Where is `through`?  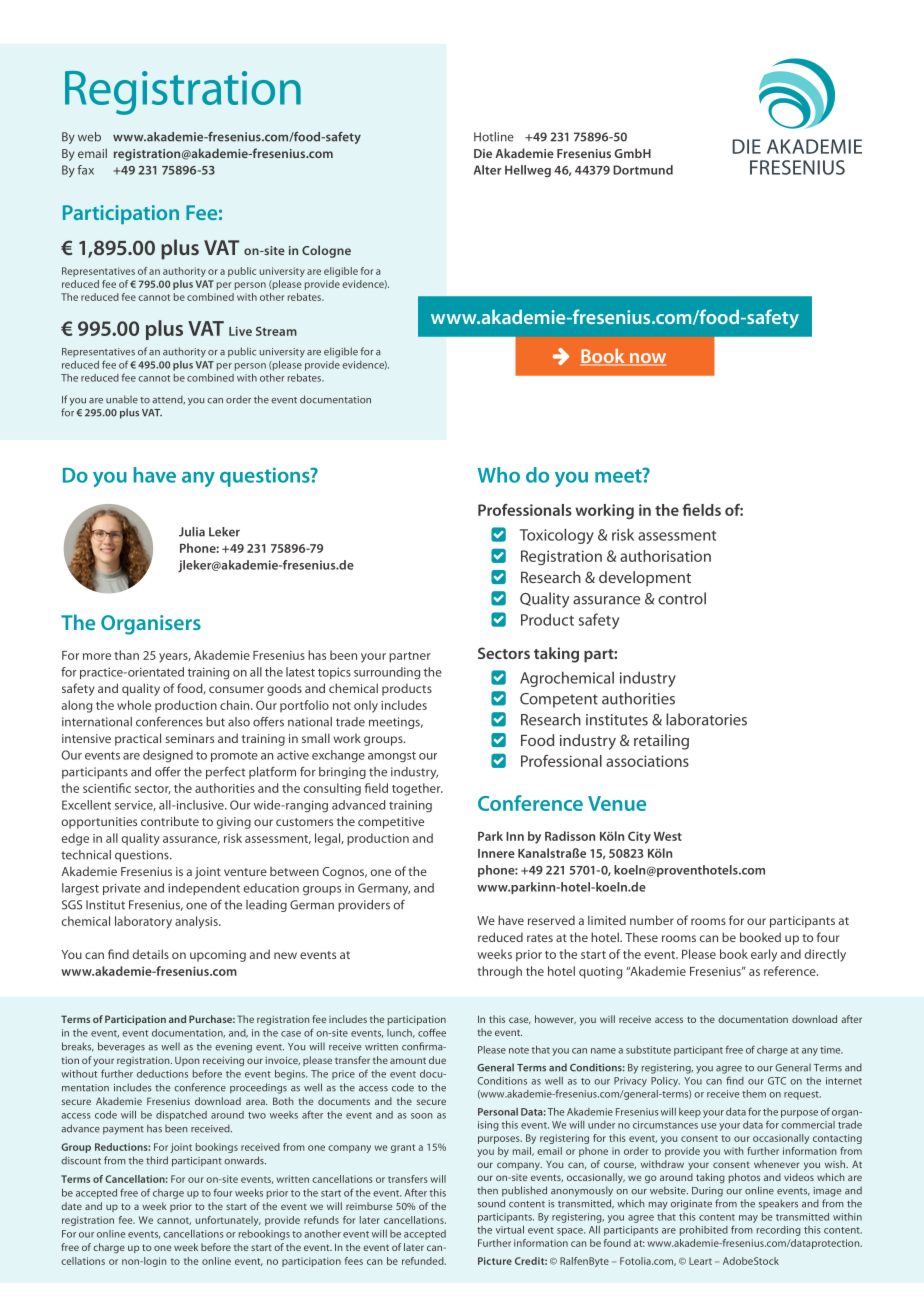 through is located at coordinates (499, 972).
